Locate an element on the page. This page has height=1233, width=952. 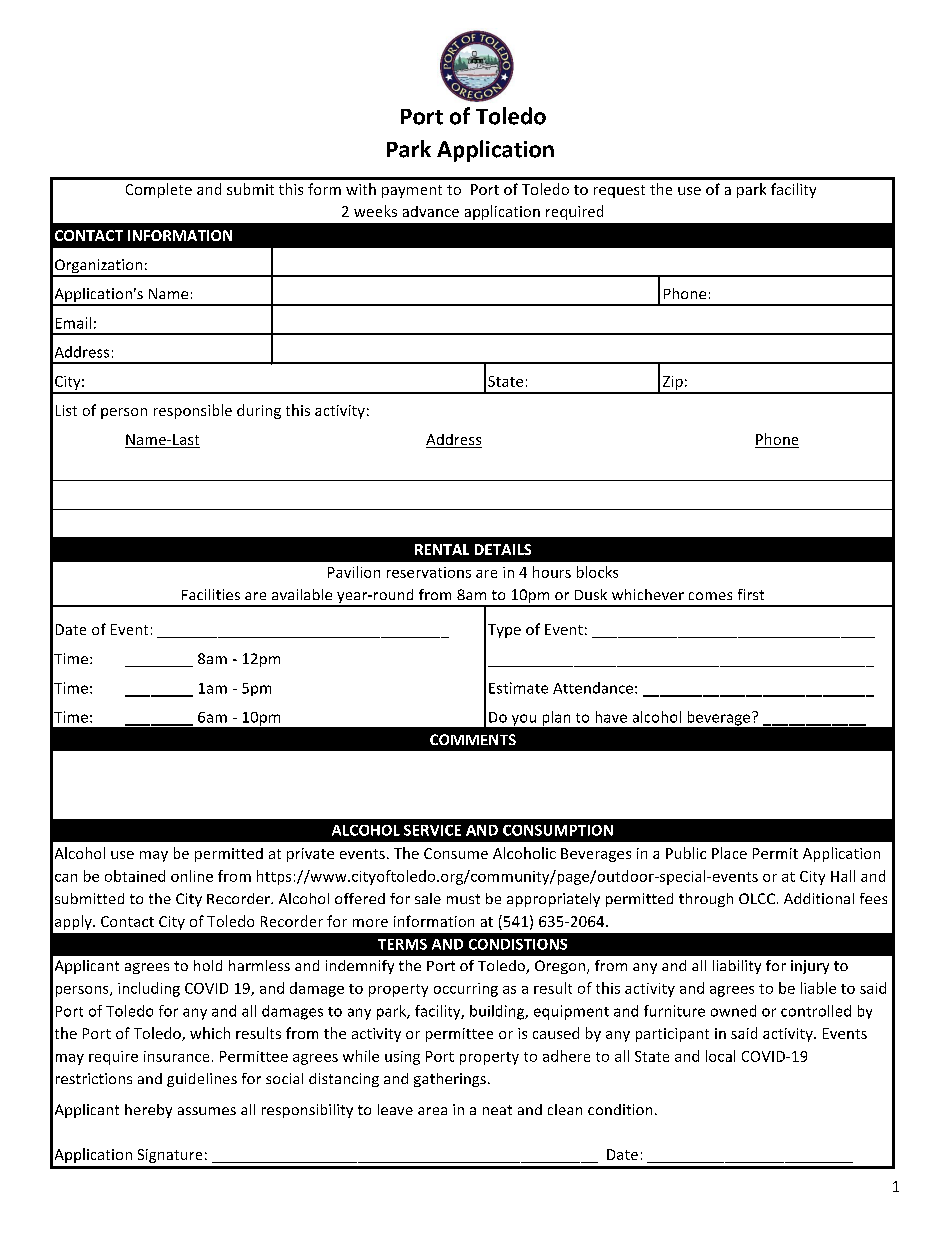
must is located at coordinates (463, 899).
